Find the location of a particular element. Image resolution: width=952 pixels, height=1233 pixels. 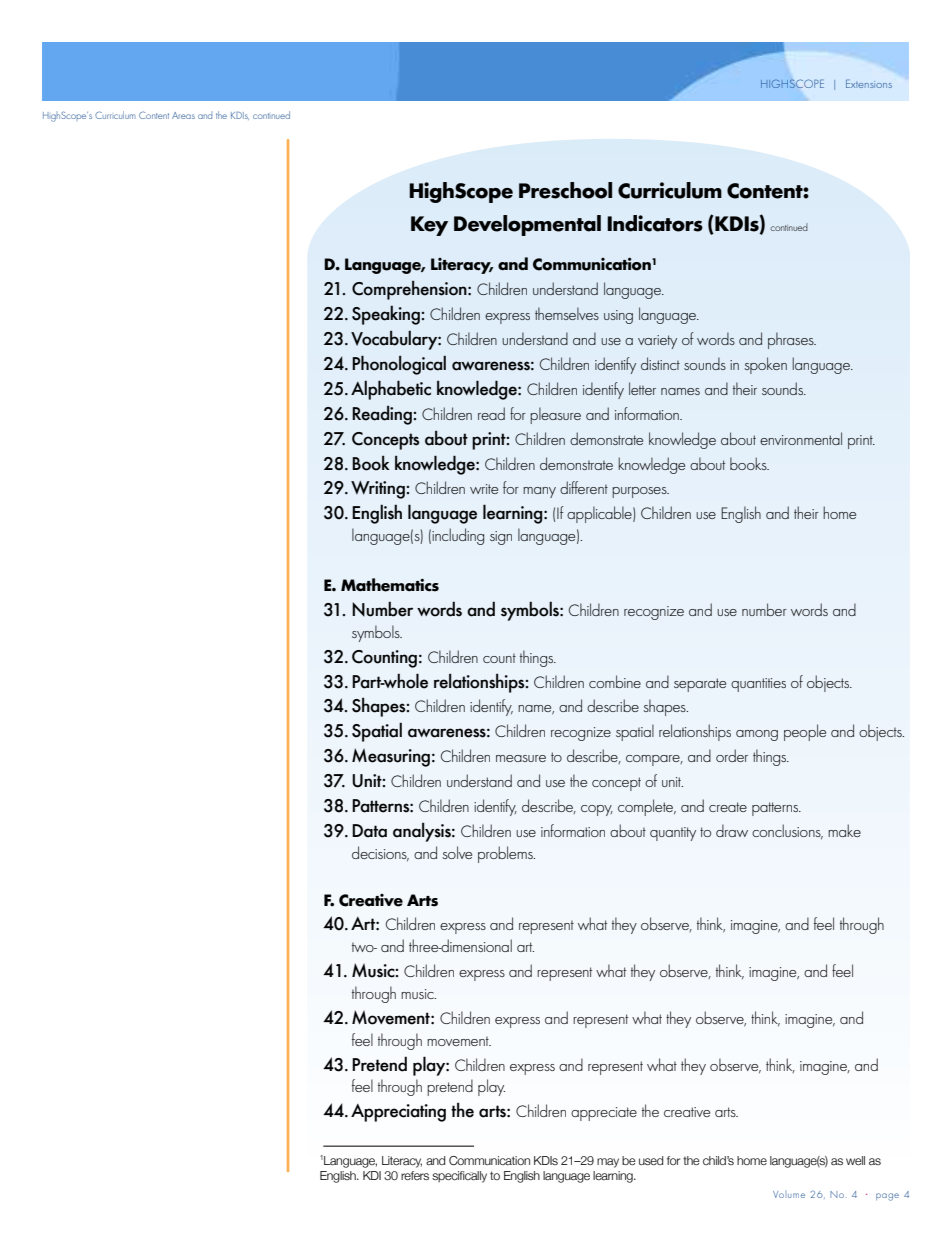

Extensions is located at coordinates (869, 83).
